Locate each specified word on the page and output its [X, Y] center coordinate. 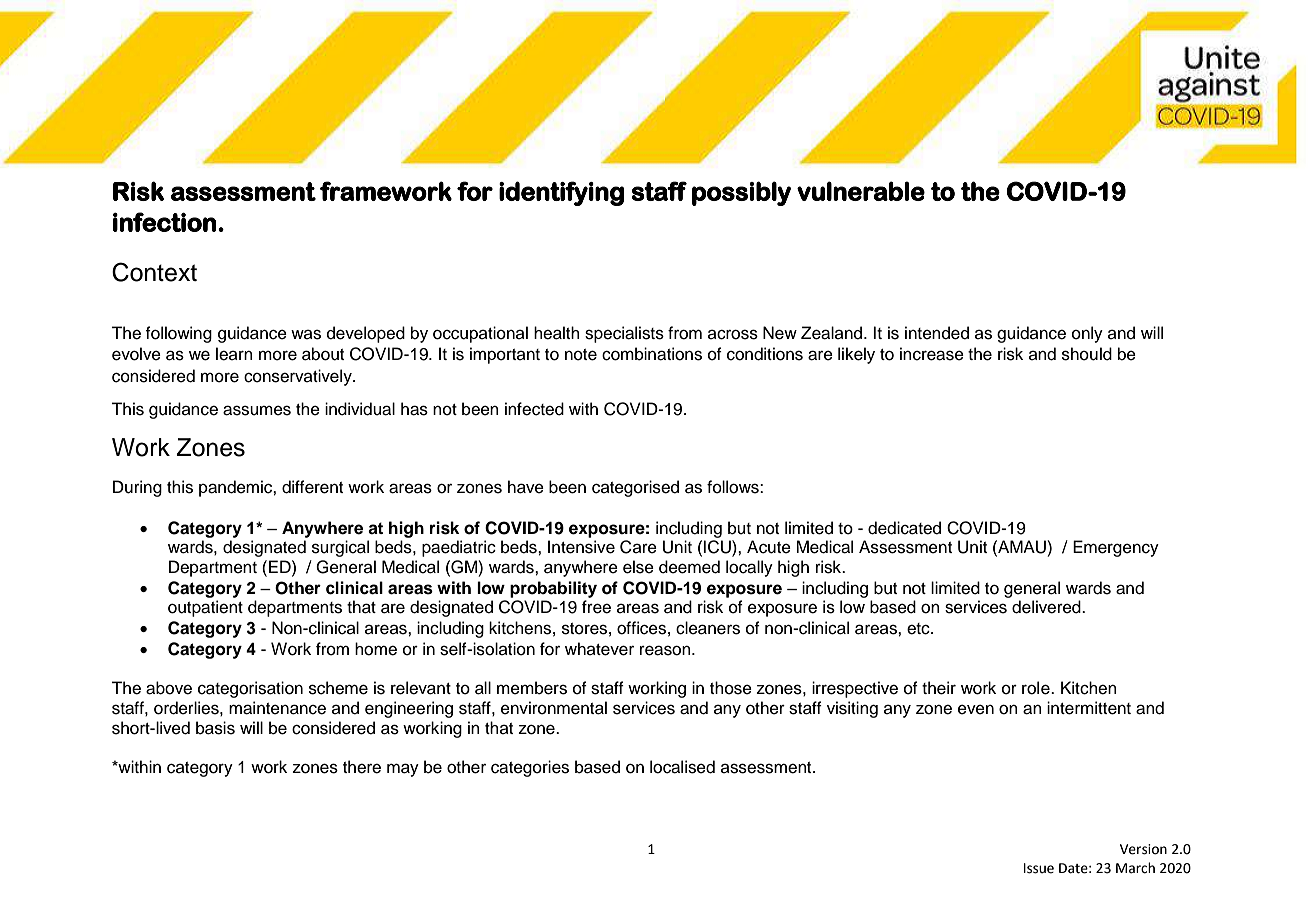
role [1037, 688]
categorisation [250, 689]
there [362, 767]
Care [638, 547]
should [1087, 354]
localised [682, 767]
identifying [561, 193]
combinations [652, 354]
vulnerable [861, 191]
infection [164, 222]
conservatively [299, 377]
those [731, 688]
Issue [1039, 868]
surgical [340, 548]
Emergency [1116, 548]
